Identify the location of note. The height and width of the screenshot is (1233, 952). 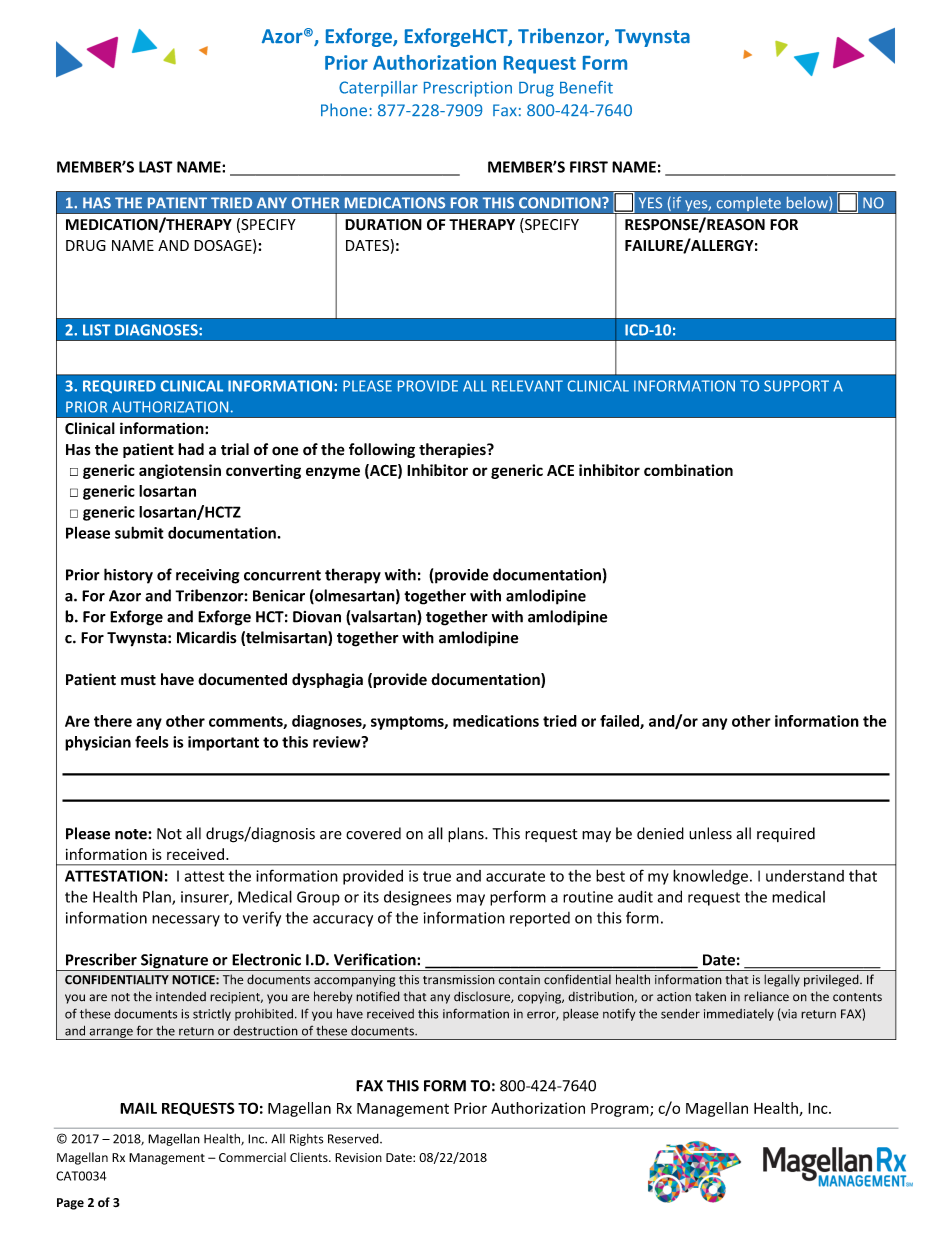
(132, 834).
